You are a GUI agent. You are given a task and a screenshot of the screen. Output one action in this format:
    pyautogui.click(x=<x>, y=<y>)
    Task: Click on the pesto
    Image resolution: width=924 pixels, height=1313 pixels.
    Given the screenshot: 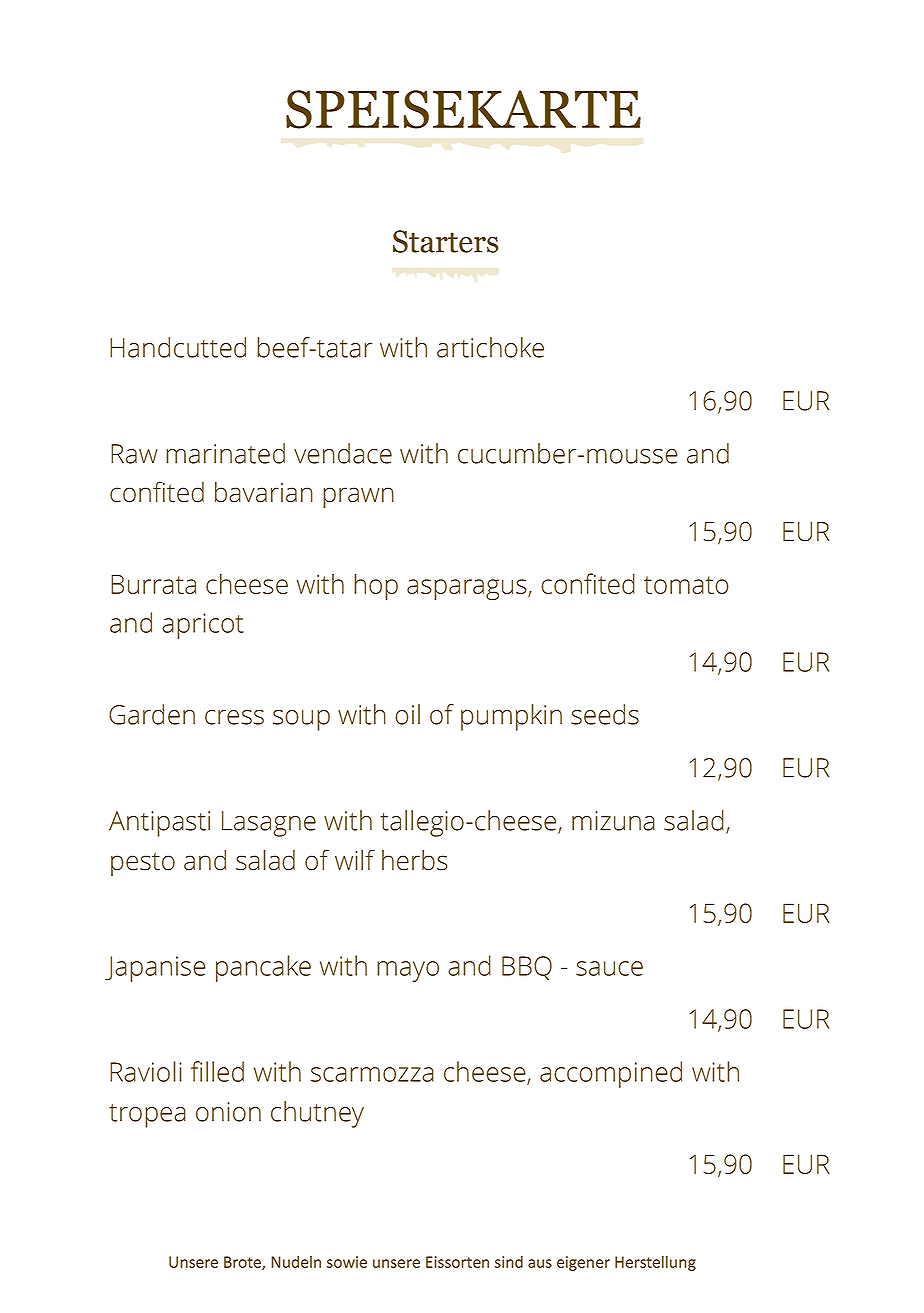 What is the action you would take?
    pyautogui.click(x=143, y=864)
